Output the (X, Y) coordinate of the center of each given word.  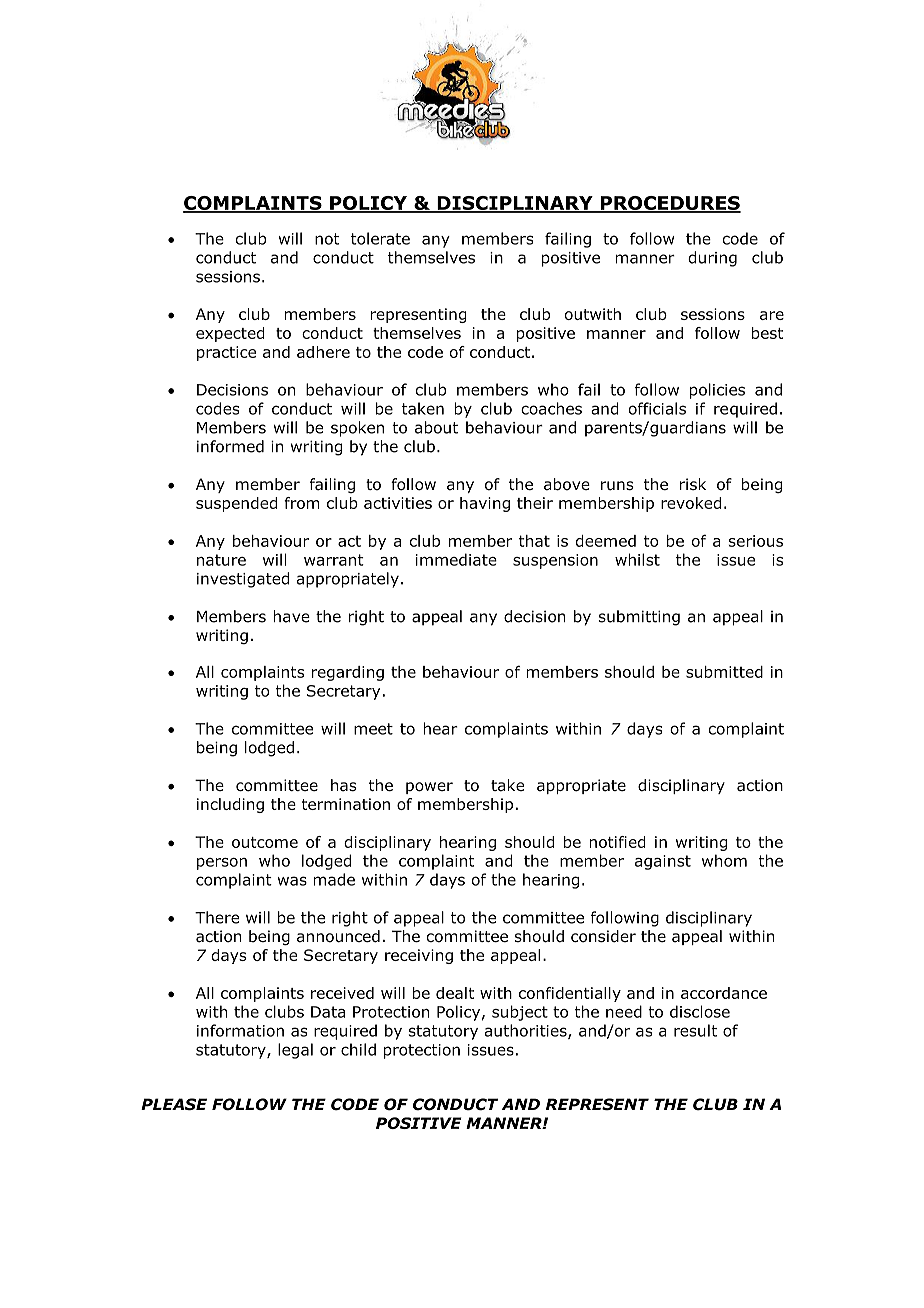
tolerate (380, 238)
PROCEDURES (669, 204)
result (695, 1030)
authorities (527, 1031)
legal (295, 1051)
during (712, 259)
